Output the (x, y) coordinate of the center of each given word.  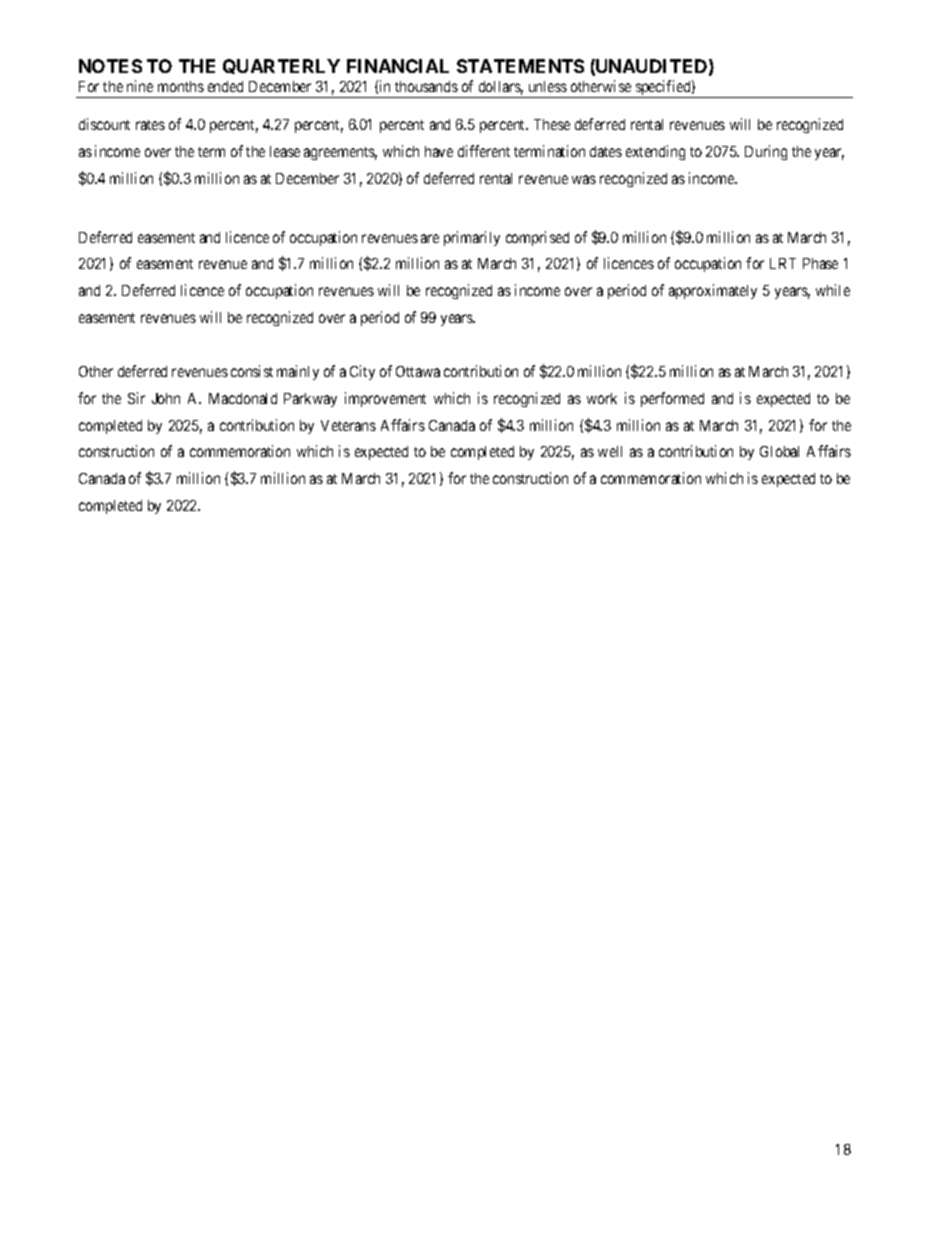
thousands (426, 86)
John (166, 398)
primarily (472, 238)
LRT (783, 263)
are (430, 238)
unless (548, 86)
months (181, 86)
